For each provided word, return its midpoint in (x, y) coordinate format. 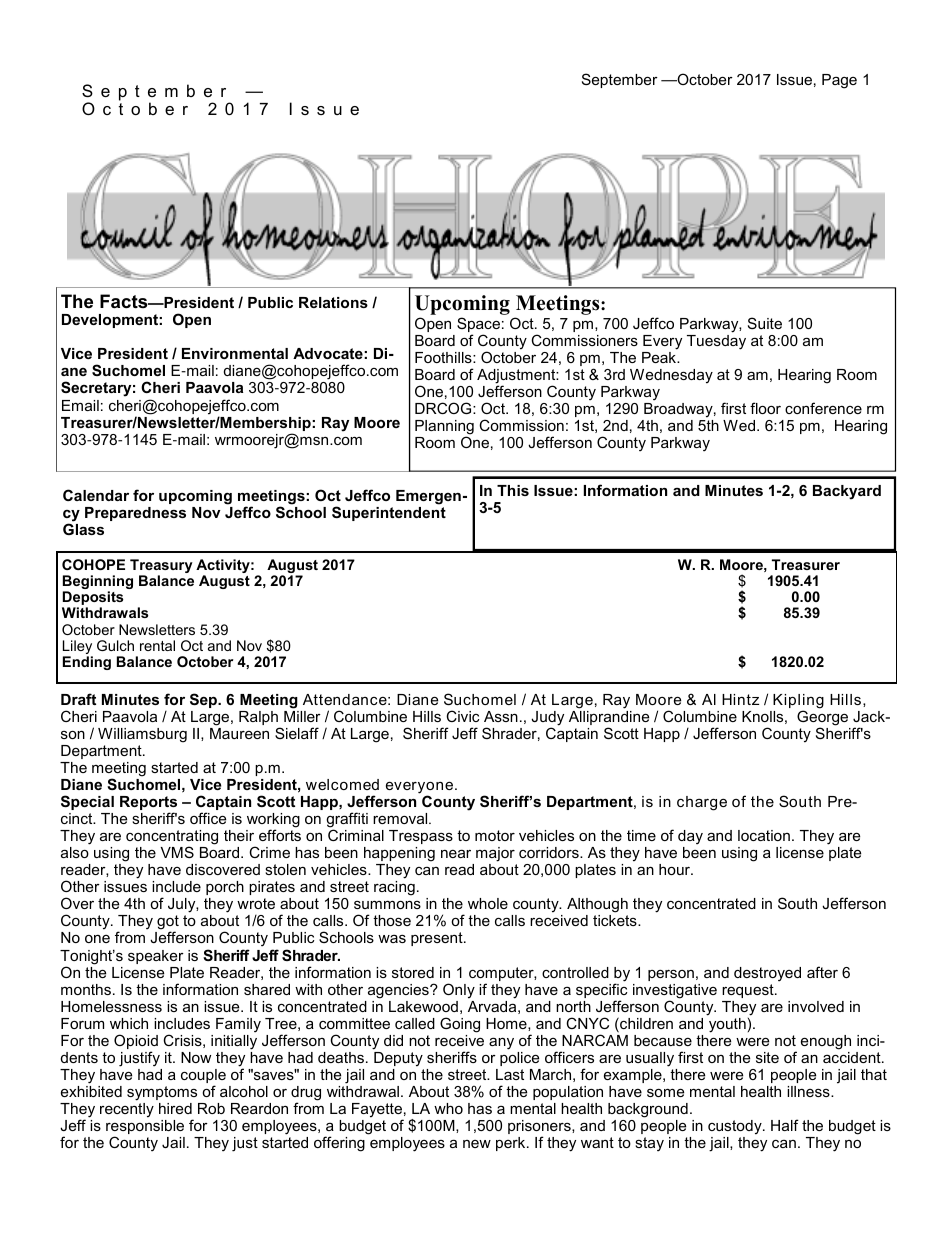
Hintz (740, 699)
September (620, 80)
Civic (462, 716)
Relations (333, 302)
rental (157, 645)
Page (839, 81)
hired (175, 1108)
